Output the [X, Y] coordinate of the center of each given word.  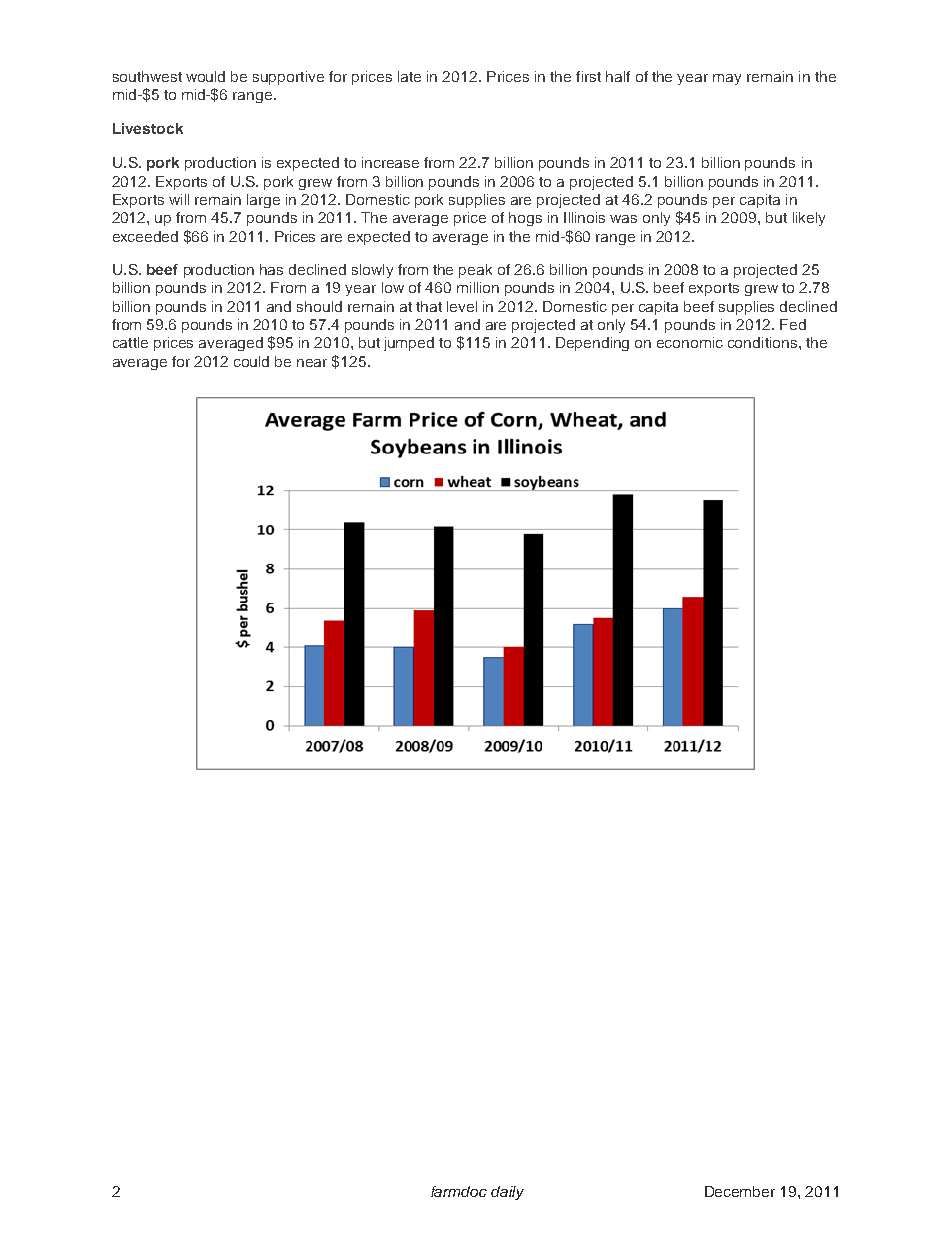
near [312, 363]
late [409, 76]
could [251, 361]
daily [507, 1193]
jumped [409, 344]
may [727, 79]
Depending [592, 344]
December [740, 1191]
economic [690, 342]
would [205, 76]
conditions [764, 342]
